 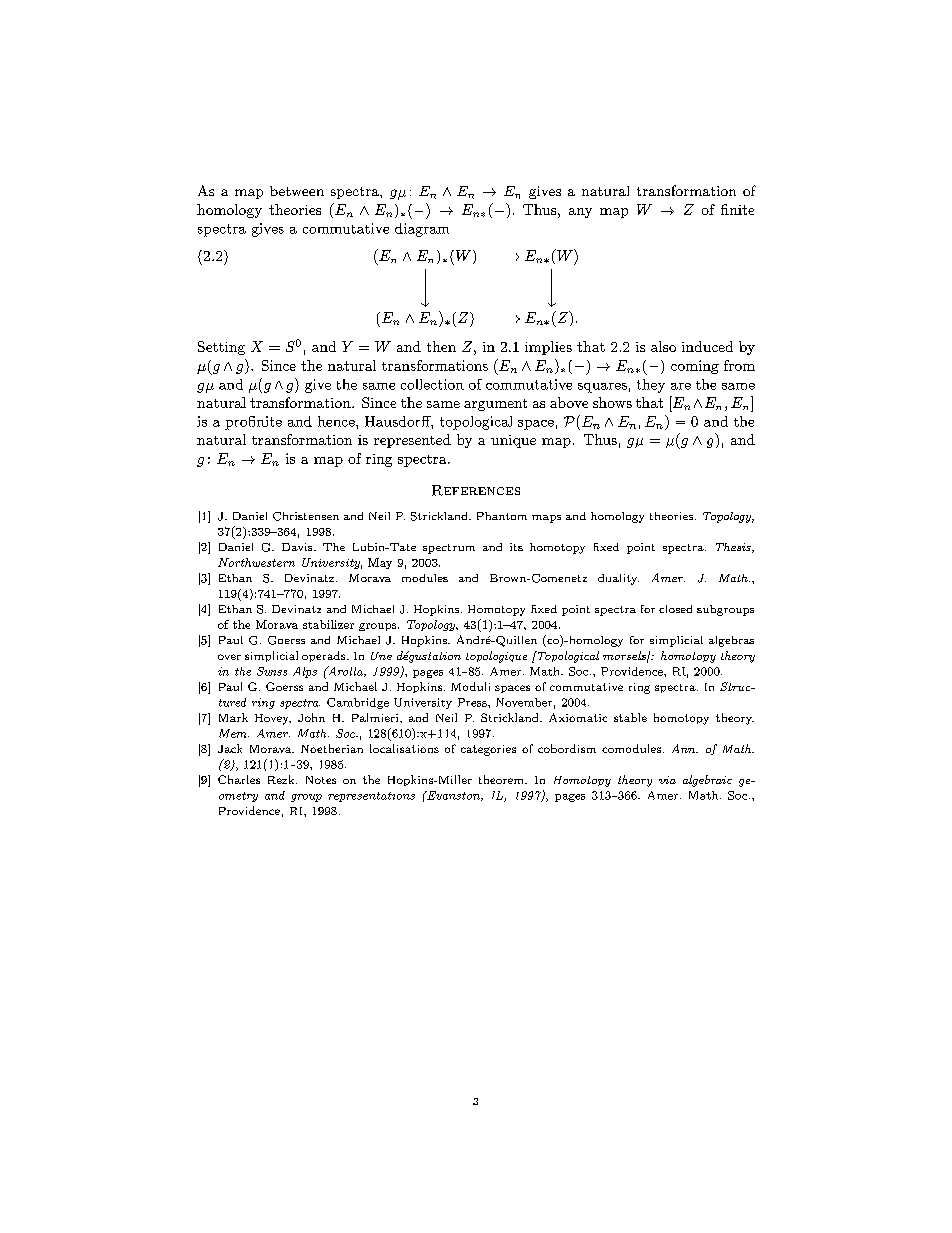 I want to click on argument, so click(x=495, y=405).
